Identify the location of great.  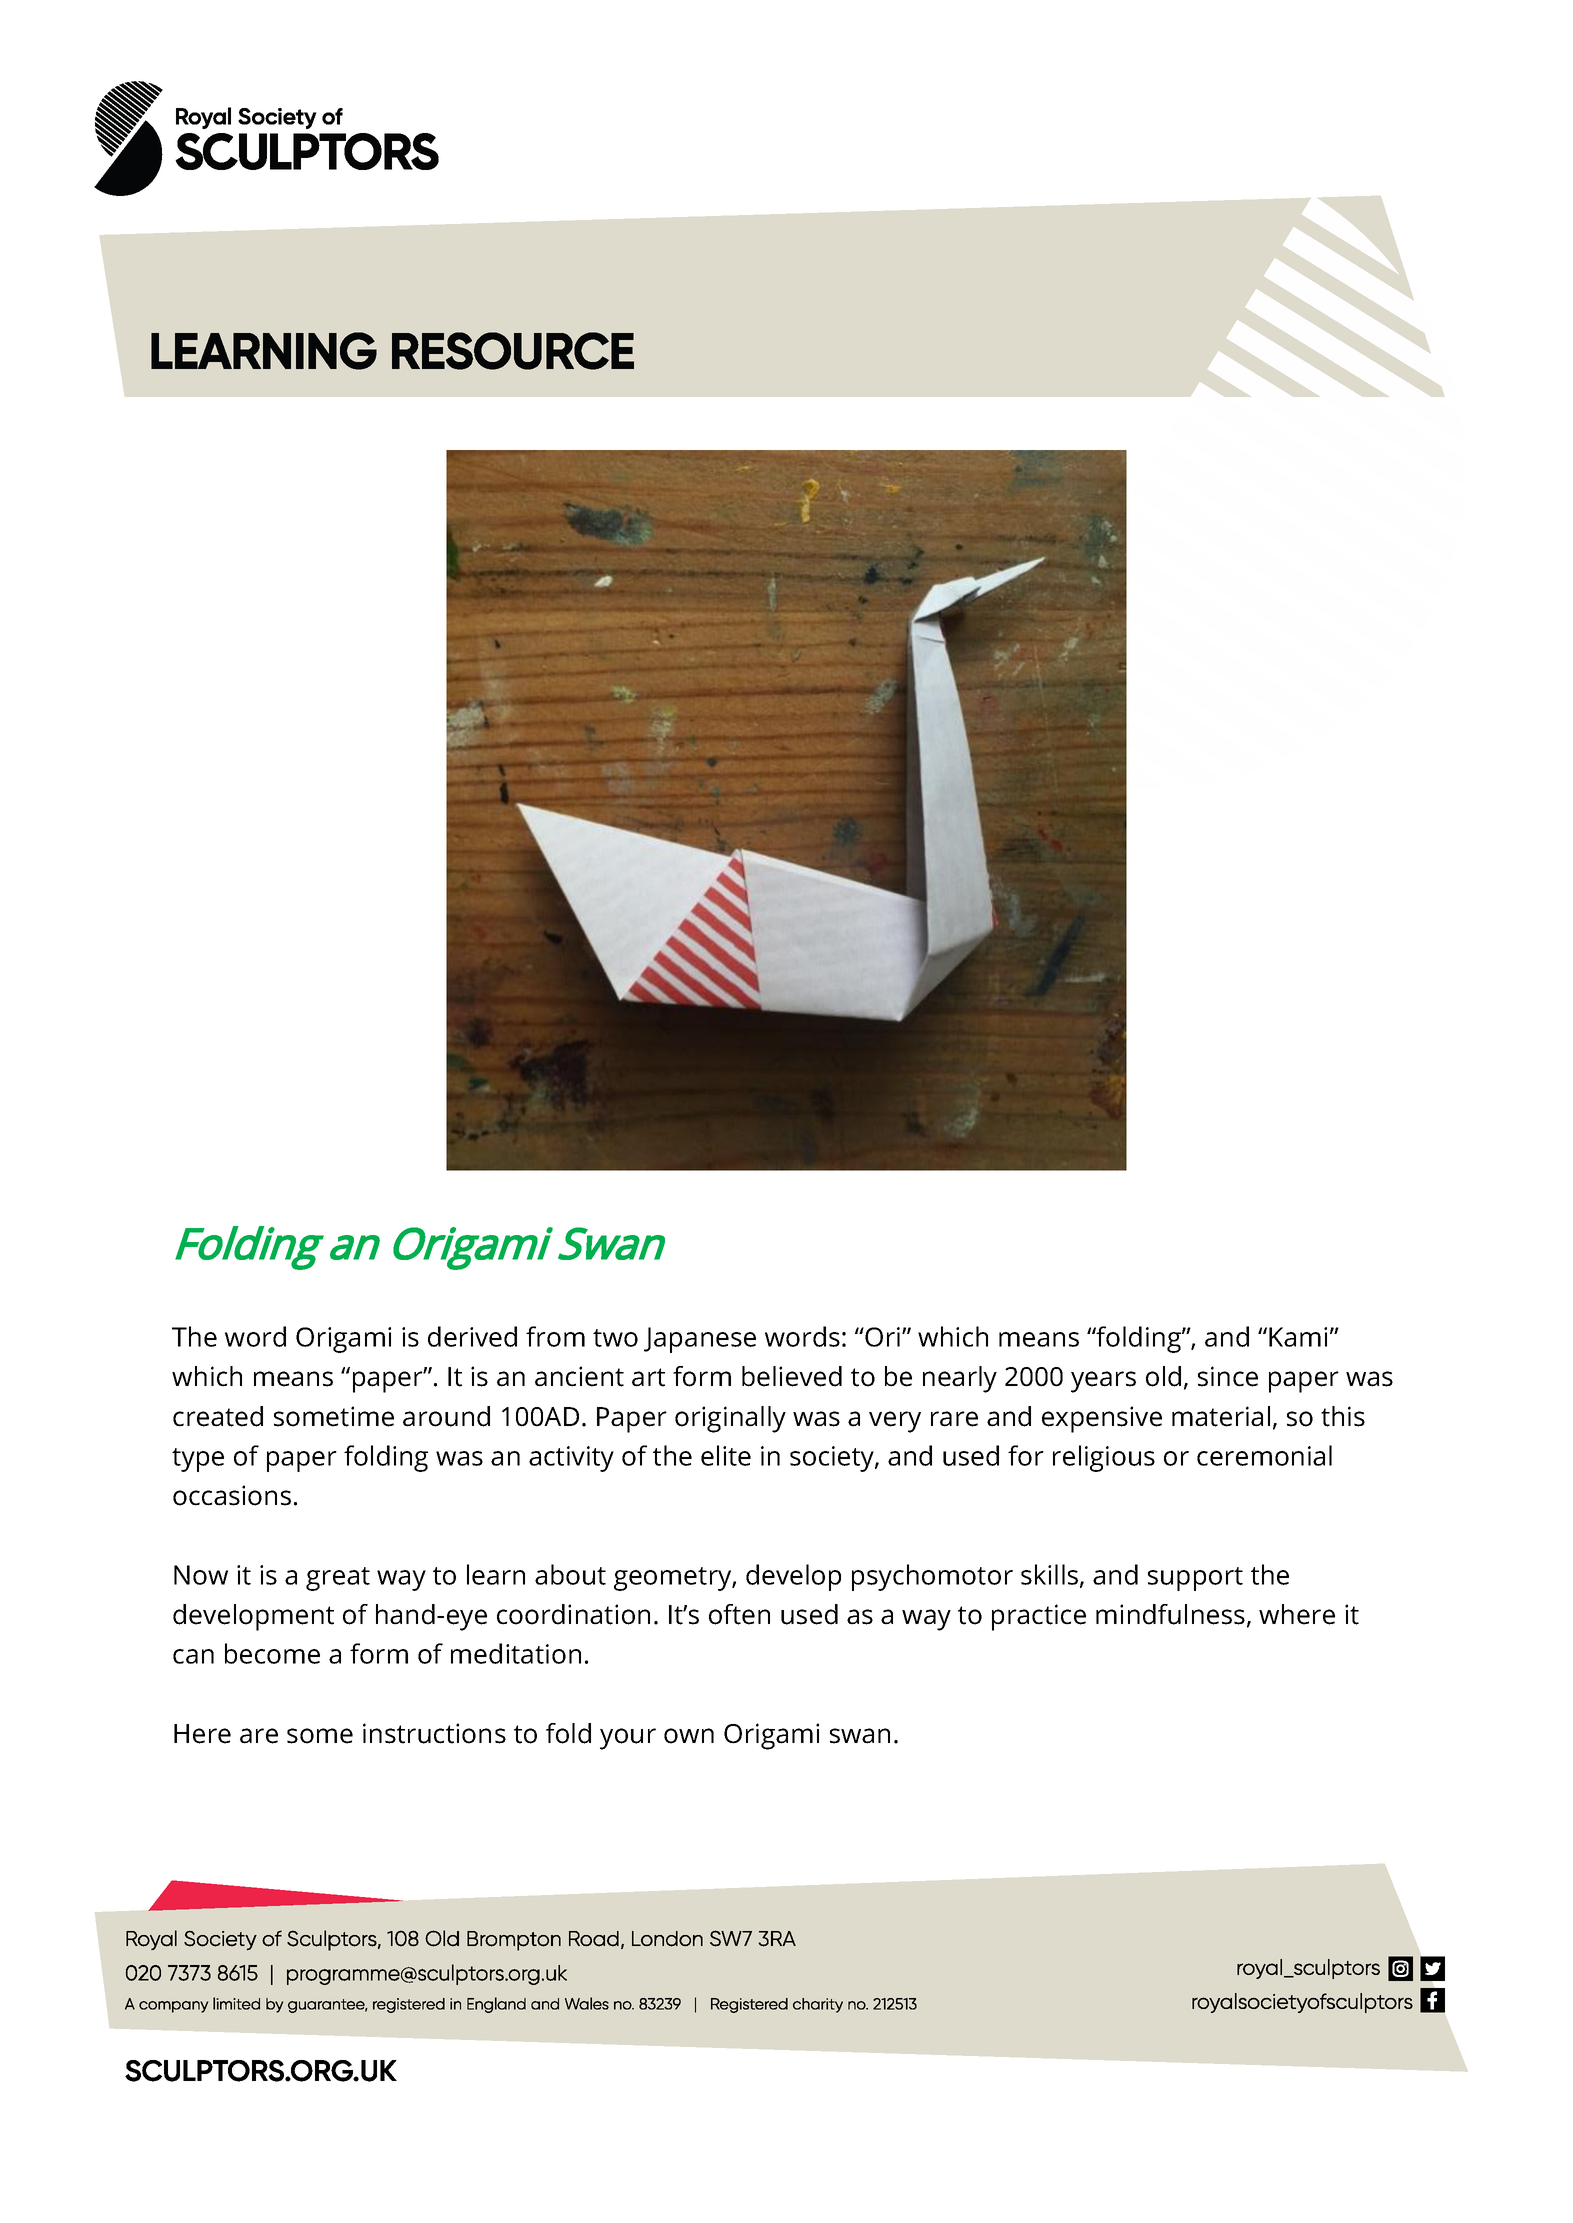
(338, 1579).
